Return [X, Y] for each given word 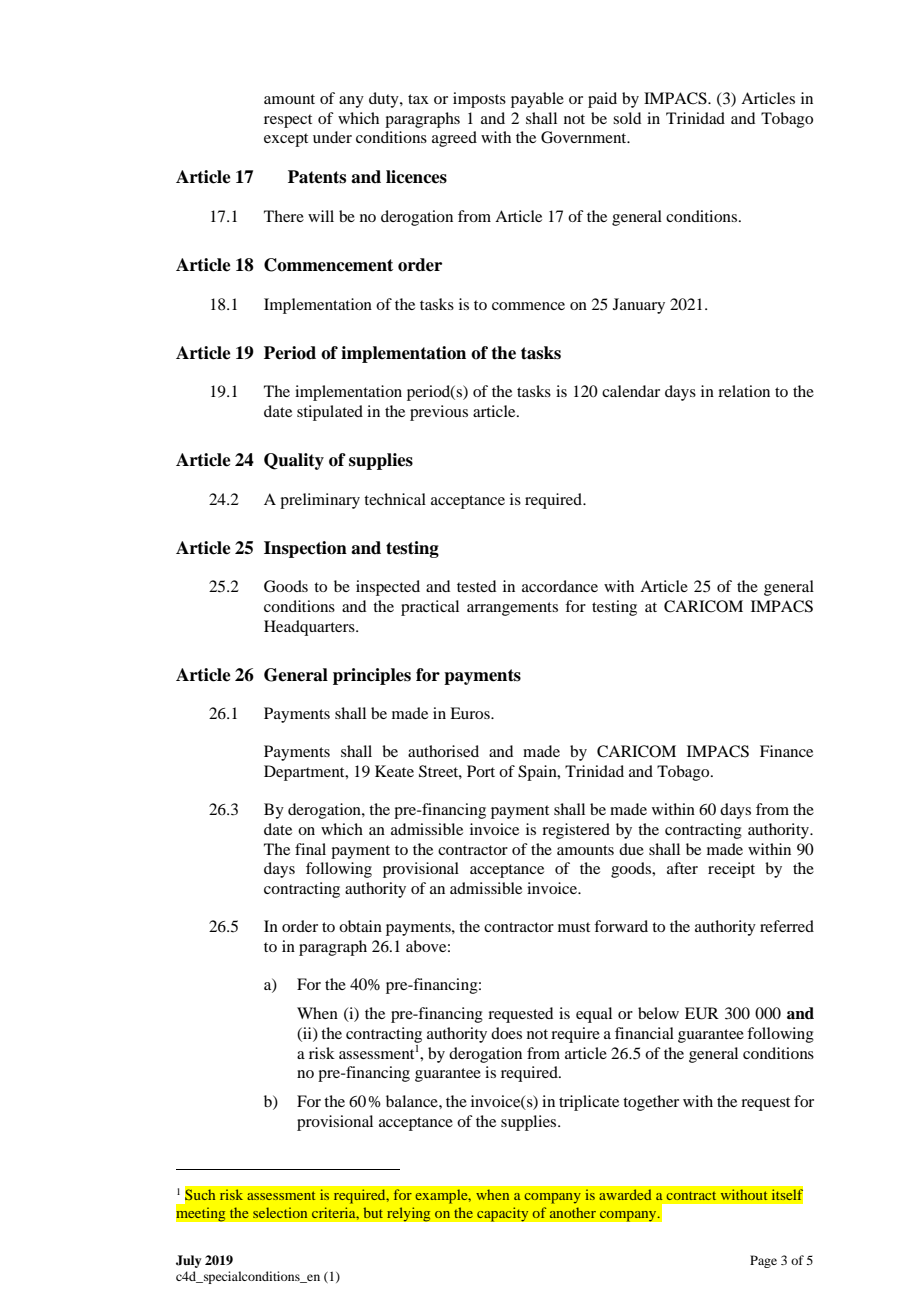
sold [627, 118]
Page [763, 1261]
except [286, 140]
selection [280, 1212]
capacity [503, 1214]
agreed [454, 139]
